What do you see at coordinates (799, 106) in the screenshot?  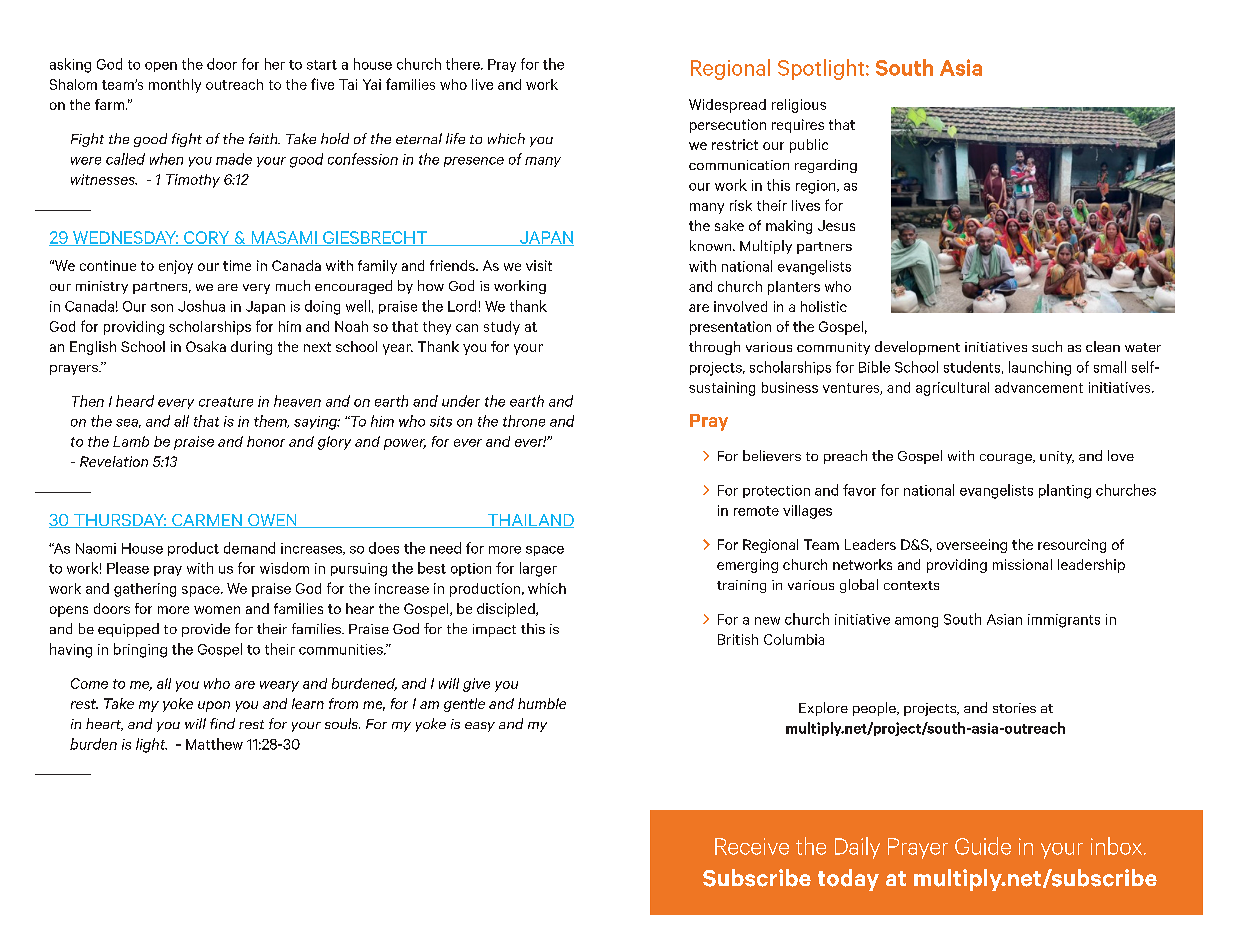 I see `religious` at bounding box center [799, 106].
